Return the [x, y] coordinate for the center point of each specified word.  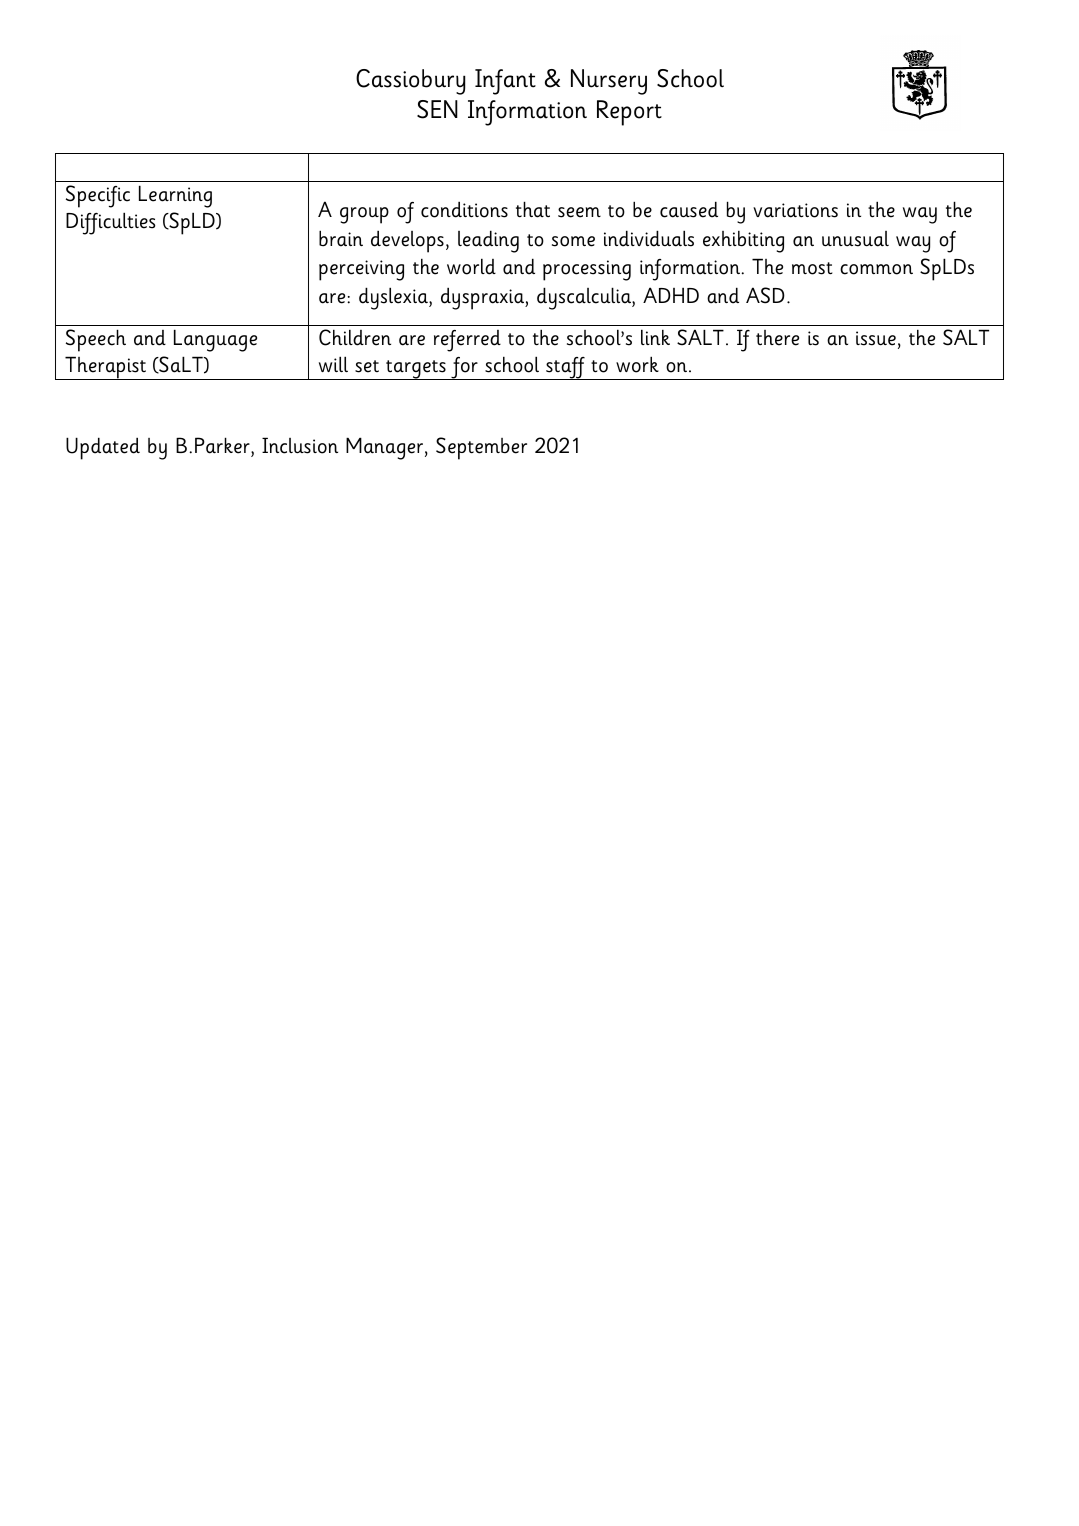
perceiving [361, 270]
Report [629, 113]
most [812, 268]
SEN [437, 109]
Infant [505, 82]
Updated [103, 448]
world [471, 266]
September [481, 448]
